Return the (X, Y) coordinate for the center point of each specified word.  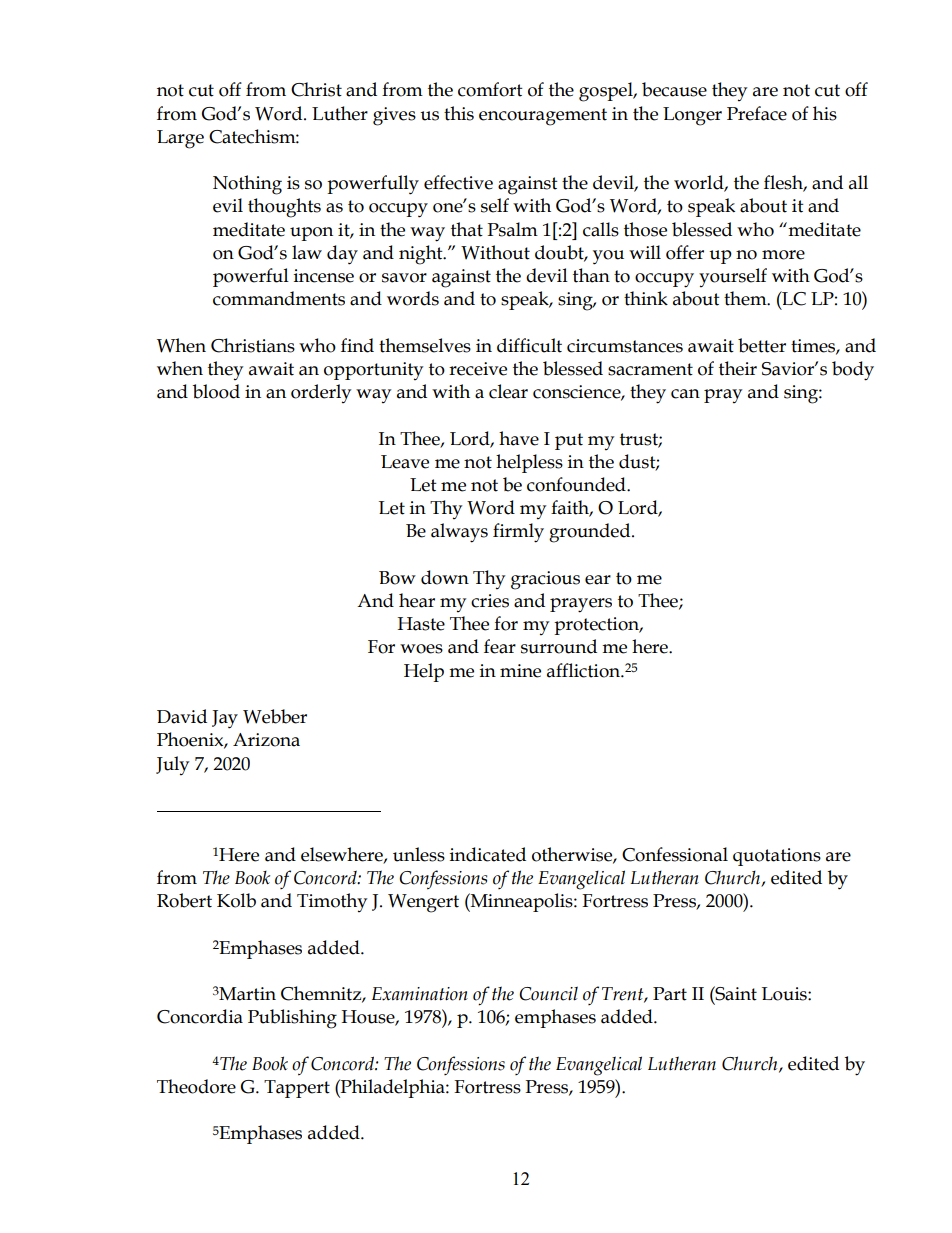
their (738, 368)
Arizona (266, 740)
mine (520, 671)
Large (180, 139)
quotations (777, 857)
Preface (757, 113)
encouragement (543, 117)
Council (548, 993)
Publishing (292, 1019)
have (519, 438)
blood (216, 391)
